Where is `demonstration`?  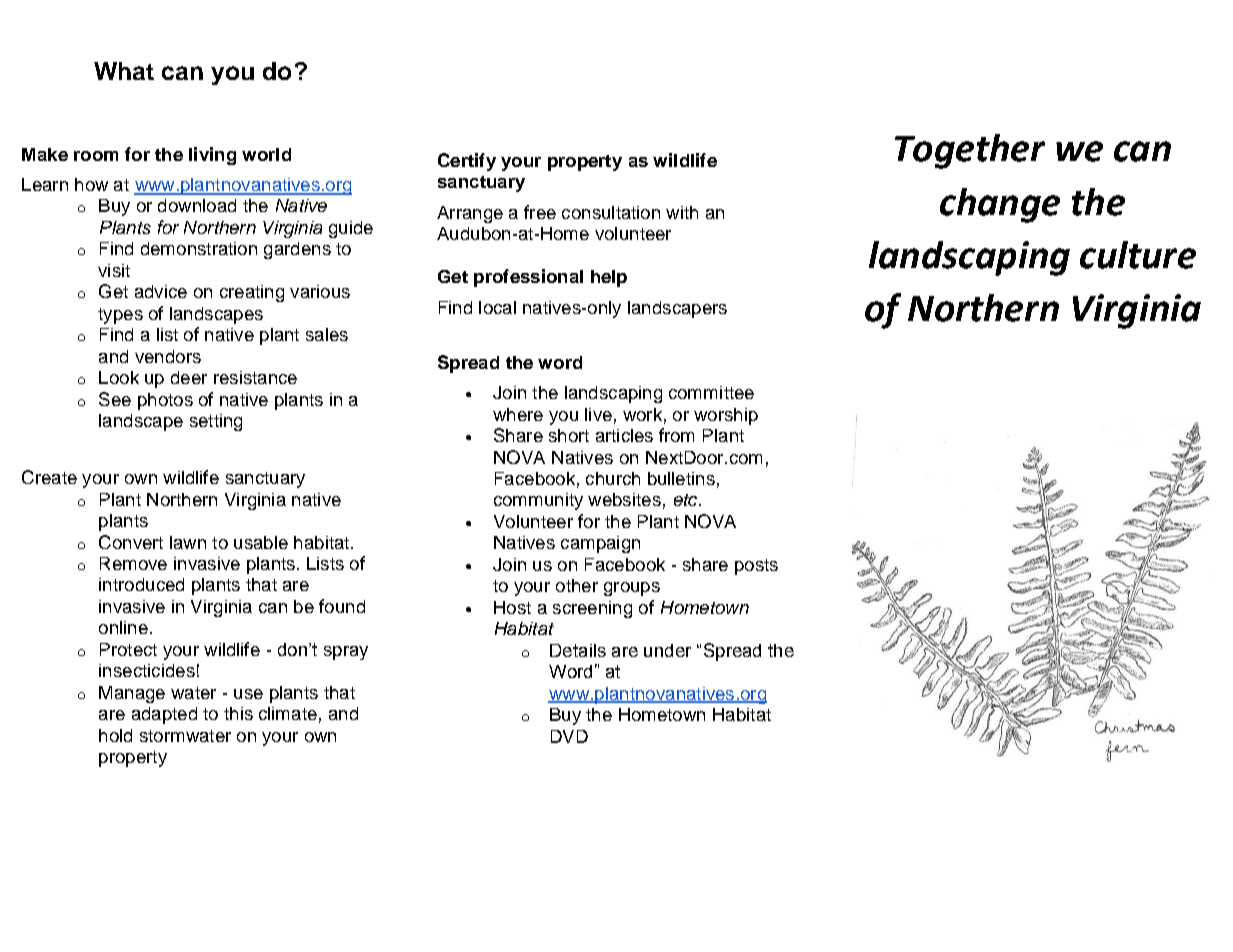 demonstration is located at coordinates (199, 248).
